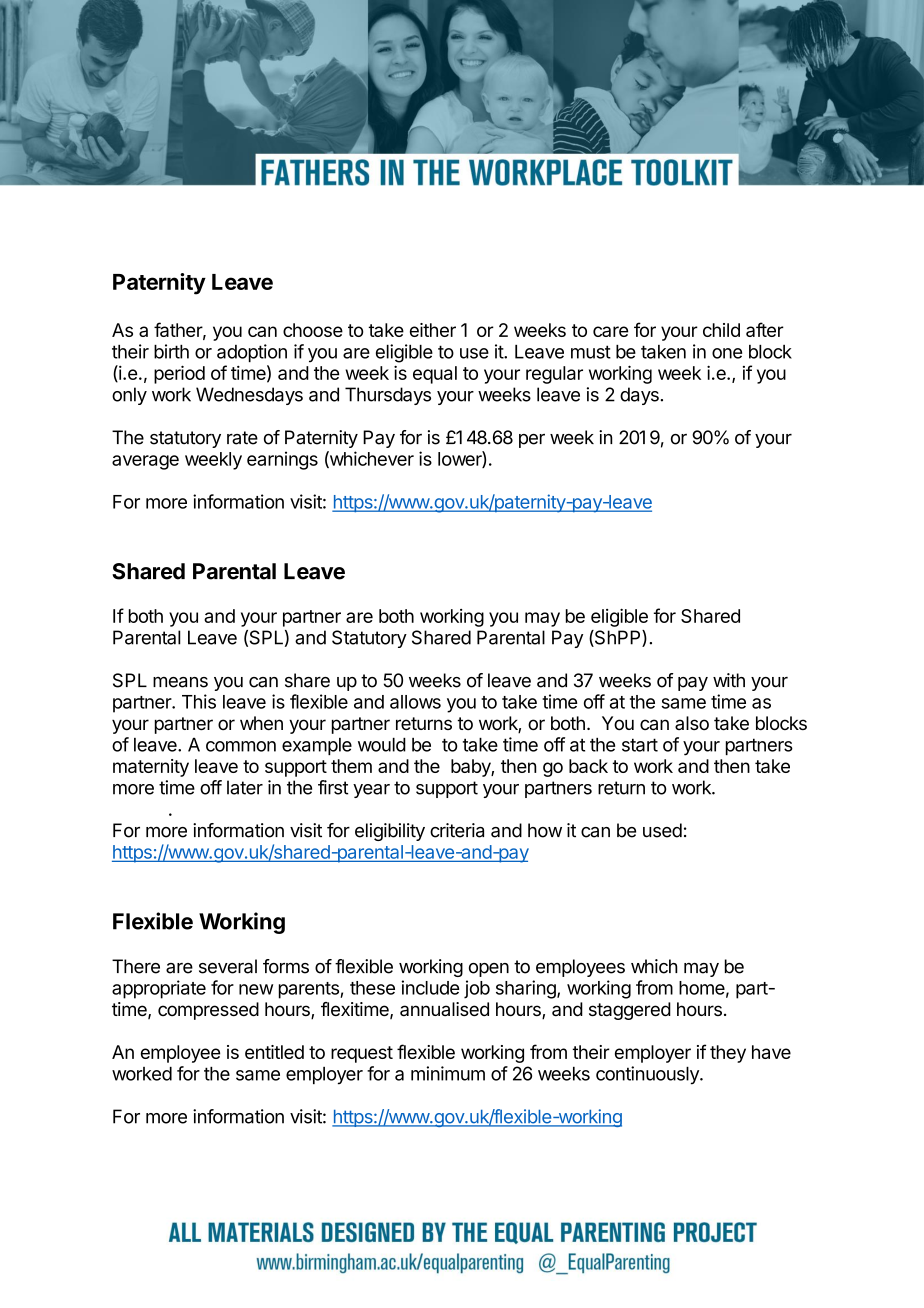  What do you see at coordinates (692, 723) in the image?
I see `also` at bounding box center [692, 723].
